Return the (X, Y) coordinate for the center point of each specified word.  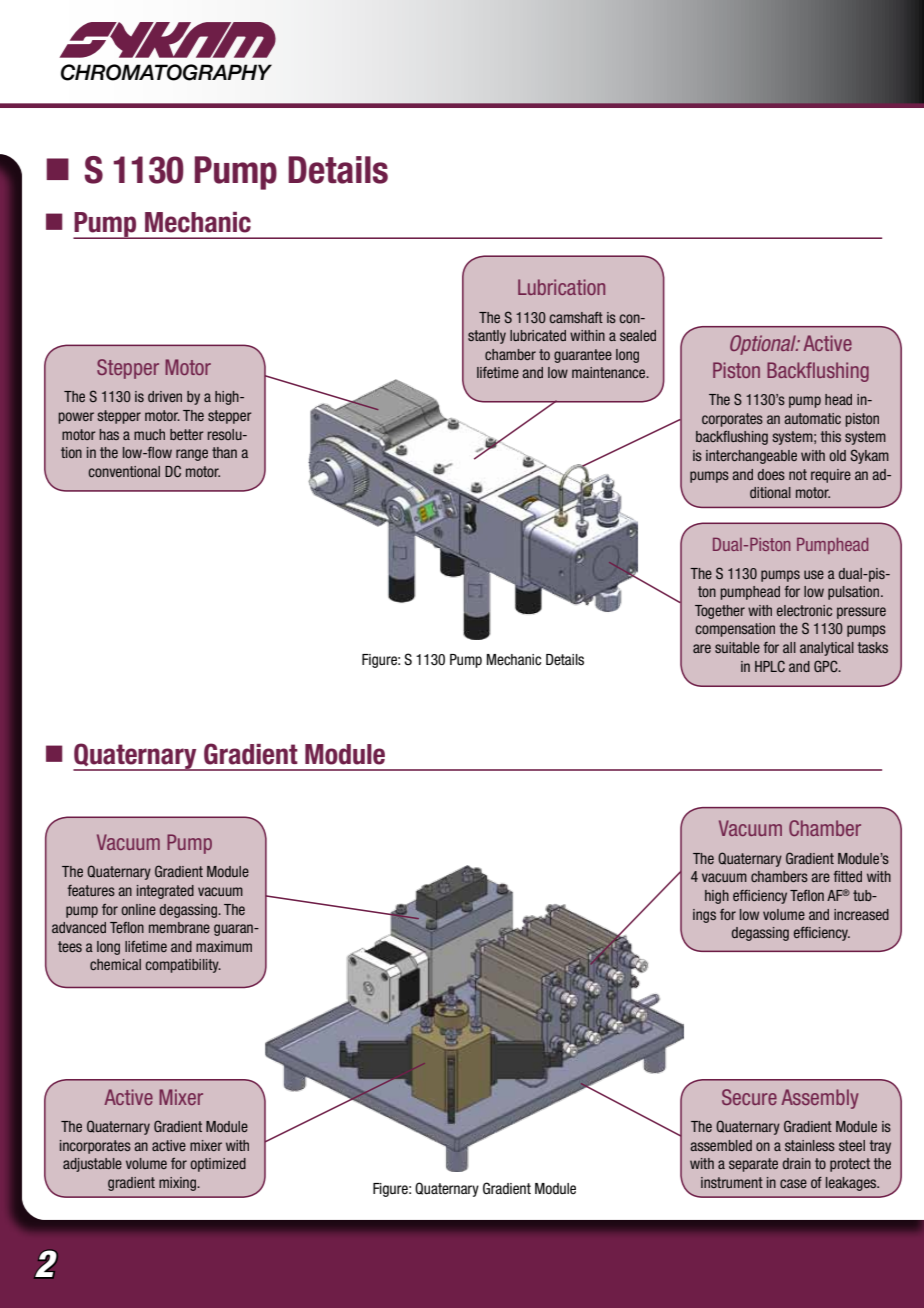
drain (797, 1163)
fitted (847, 876)
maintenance (610, 372)
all (789, 647)
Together (720, 612)
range (192, 455)
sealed (638, 335)
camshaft (576, 317)
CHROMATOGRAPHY (166, 72)
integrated (165, 892)
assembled (721, 1145)
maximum (224, 946)
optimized (218, 1165)
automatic (812, 418)
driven (165, 396)
